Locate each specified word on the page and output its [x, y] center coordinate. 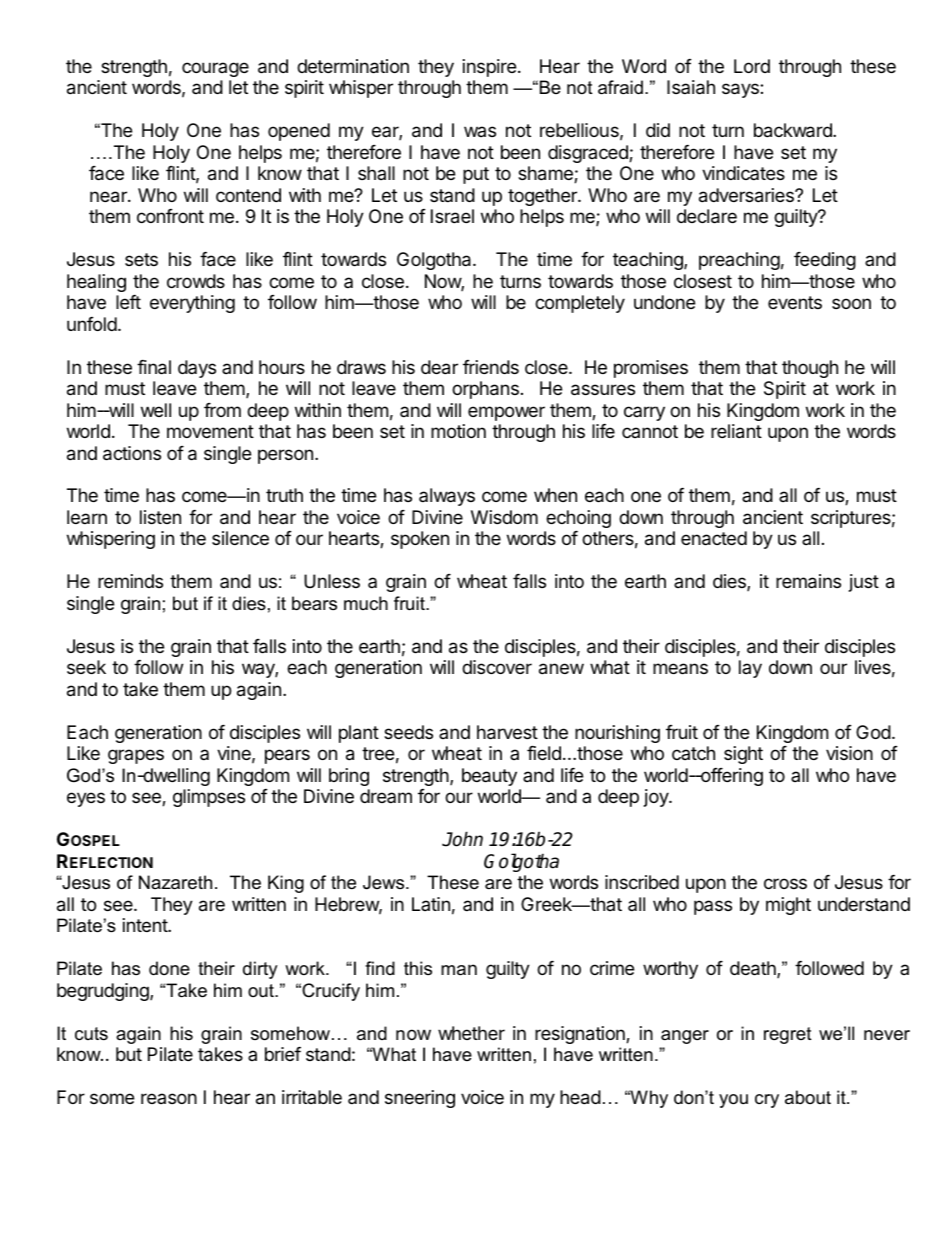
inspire [489, 68]
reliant [736, 431]
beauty [489, 777]
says [741, 90]
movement [210, 431]
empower [506, 413]
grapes [136, 756]
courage [215, 69]
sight [743, 755]
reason [169, 1098]
